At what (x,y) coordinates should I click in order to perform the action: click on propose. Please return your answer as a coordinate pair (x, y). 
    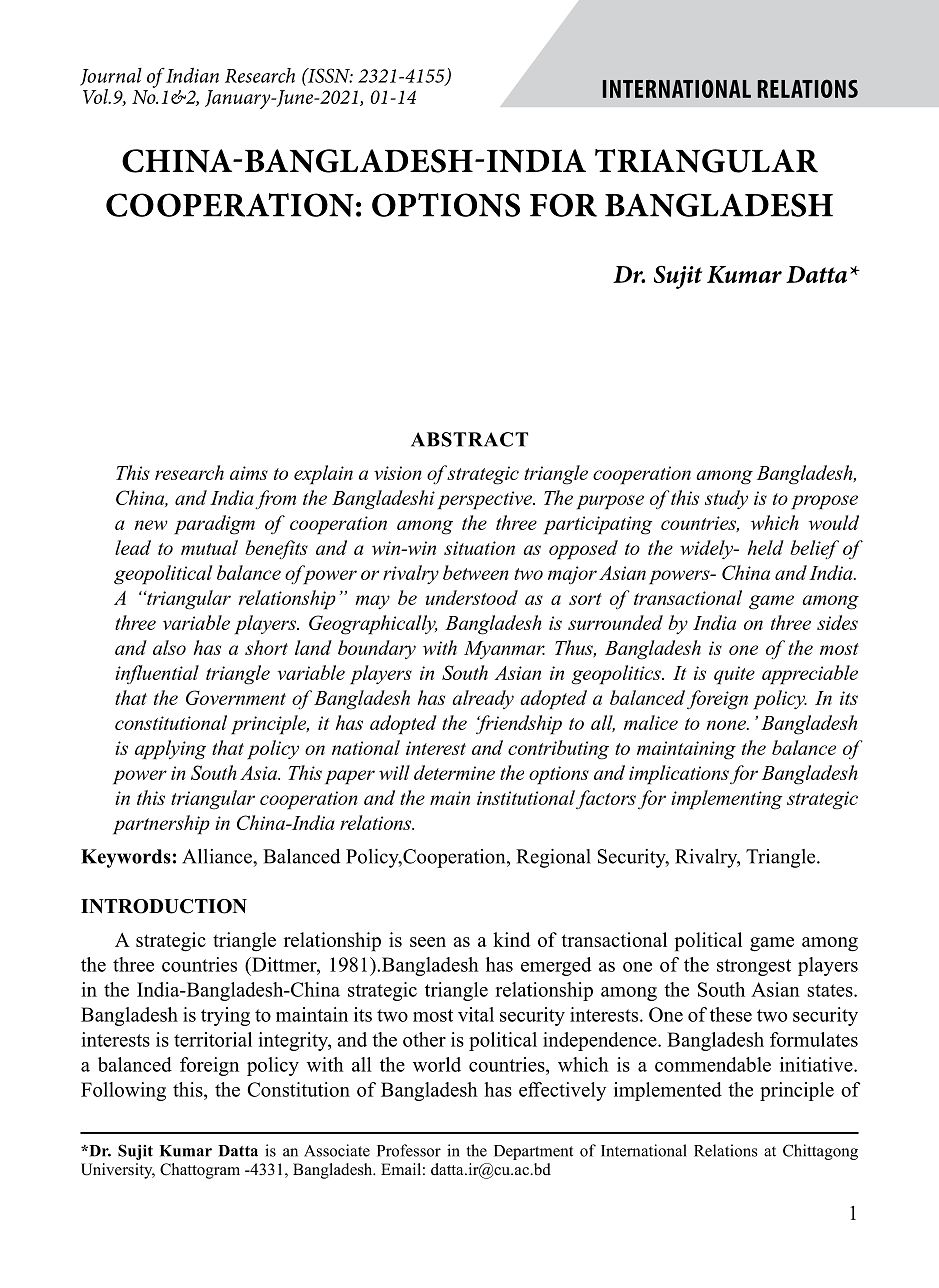
    Looking at the image, I should click on (824, 502).
